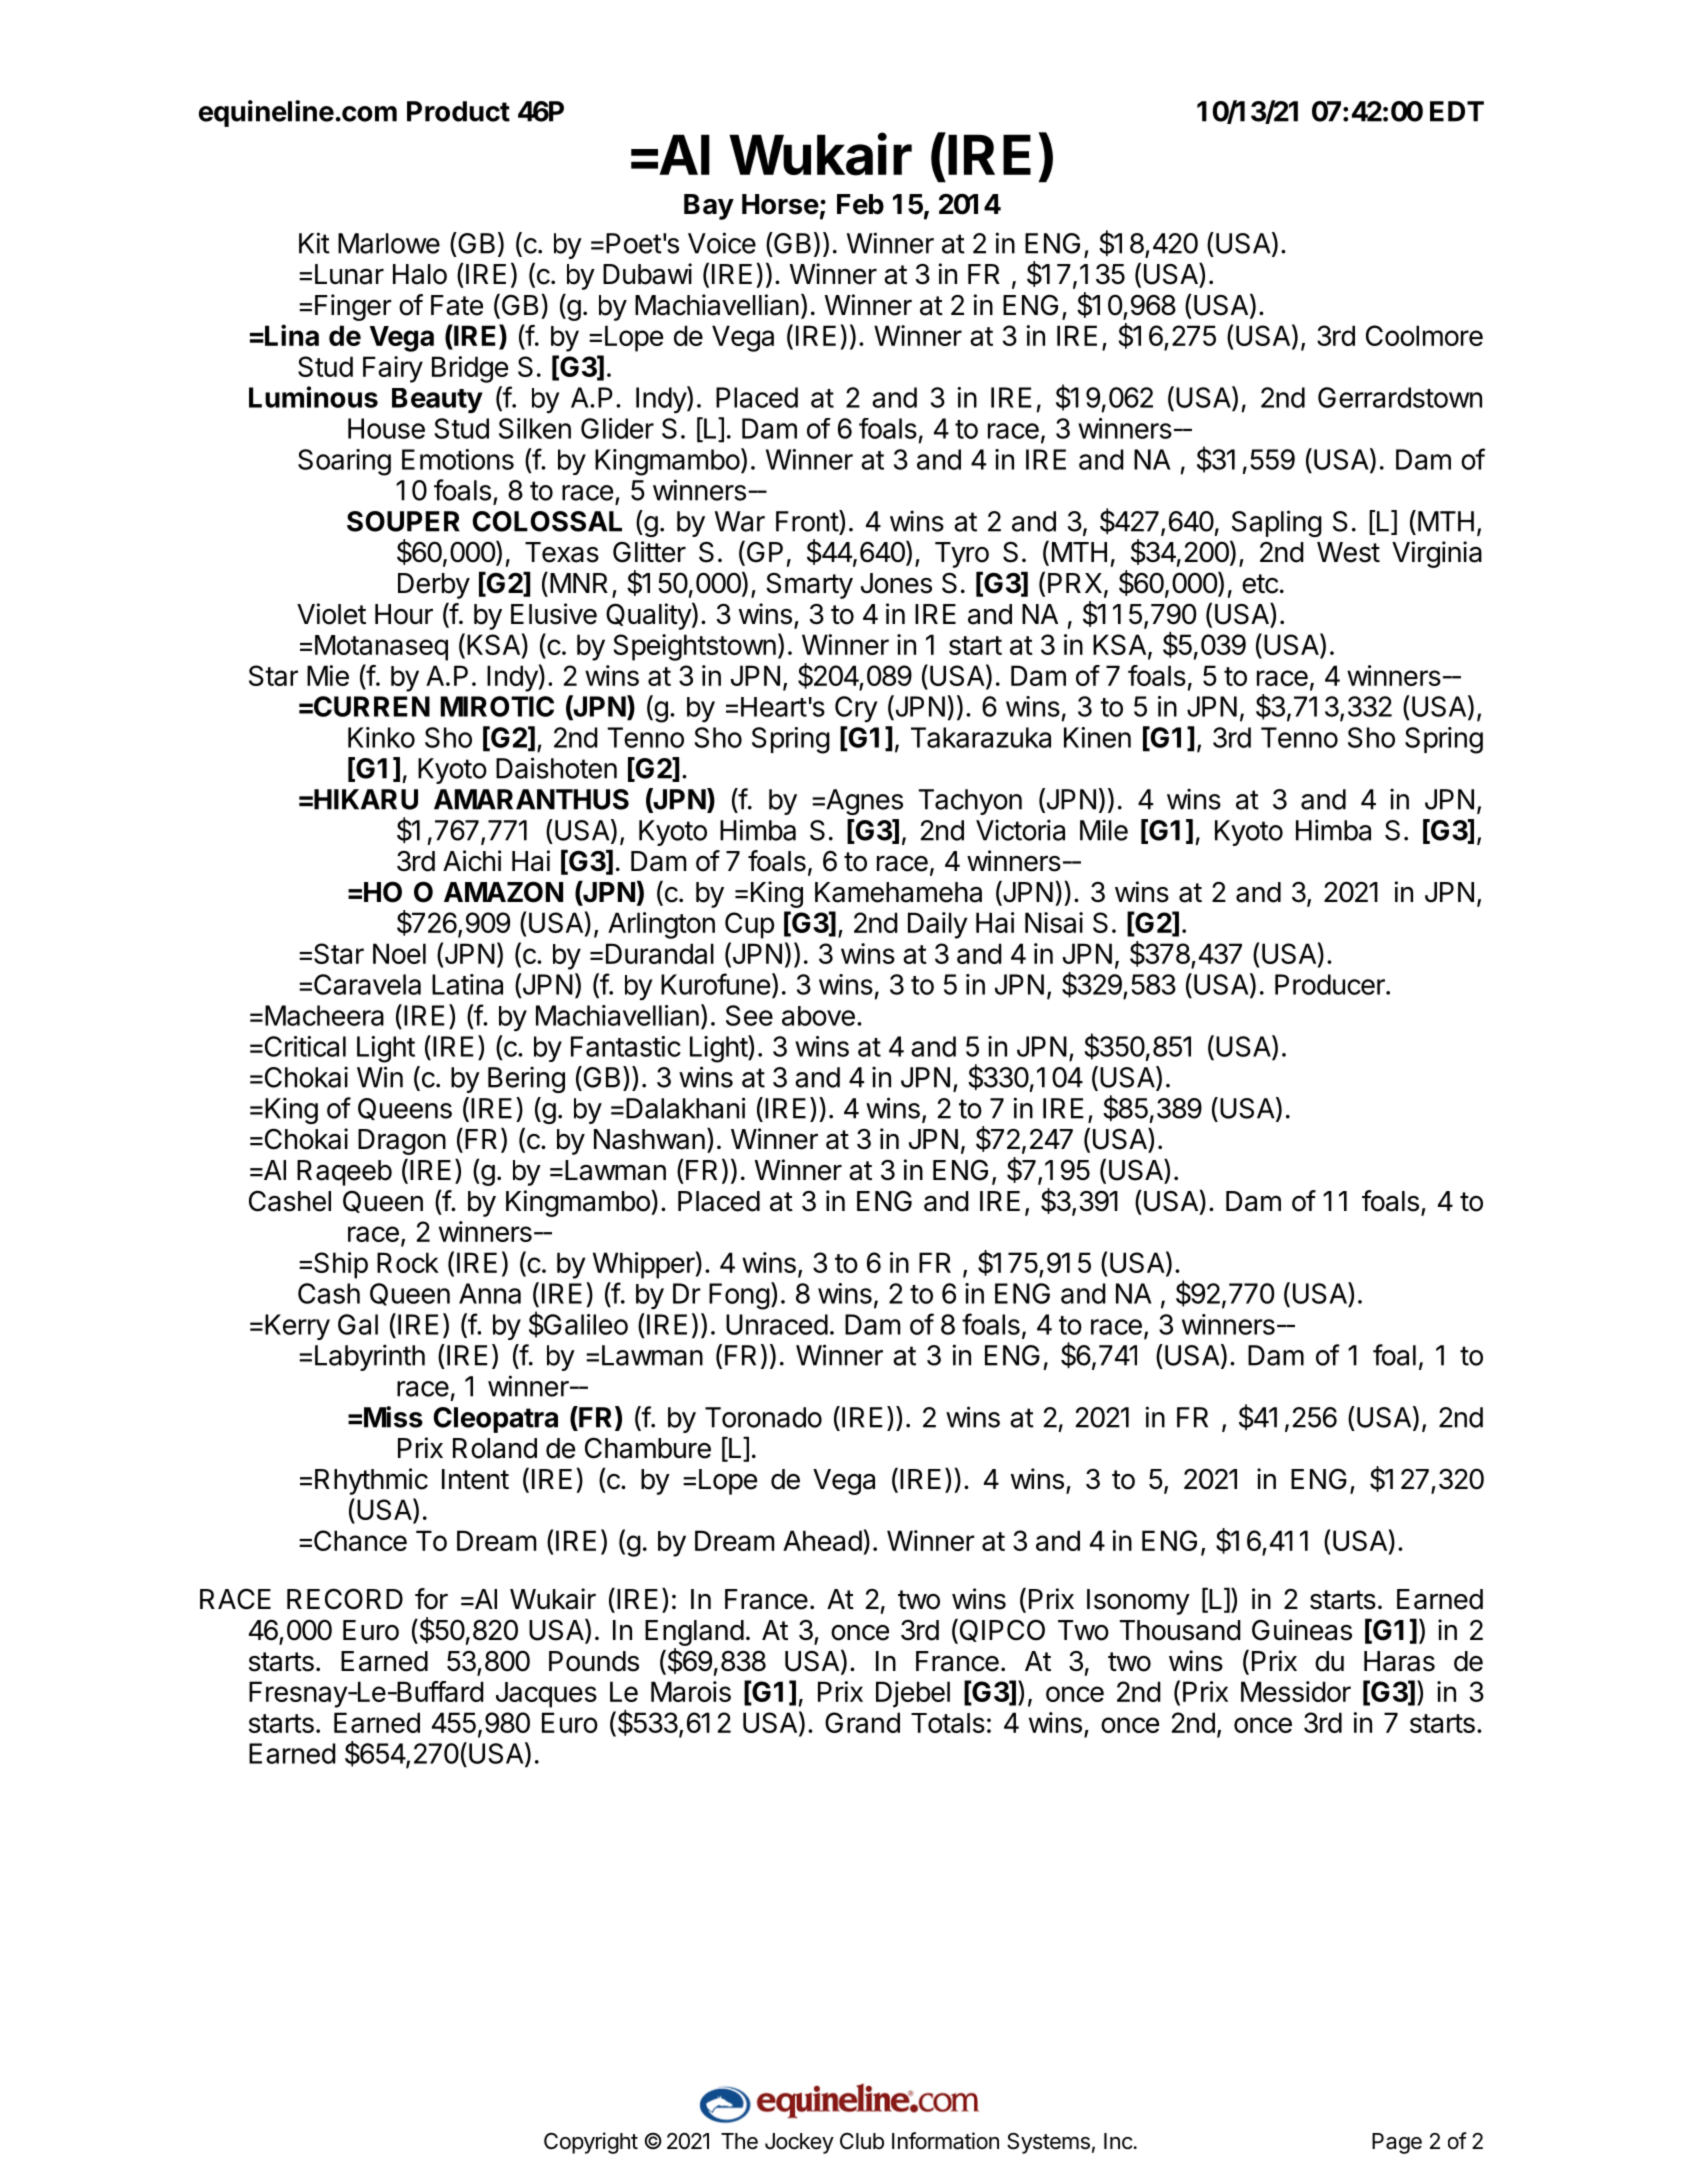 The width and height of the screenshot is (1681, 2175). I want to click on EDT, so click(1457, 111).
